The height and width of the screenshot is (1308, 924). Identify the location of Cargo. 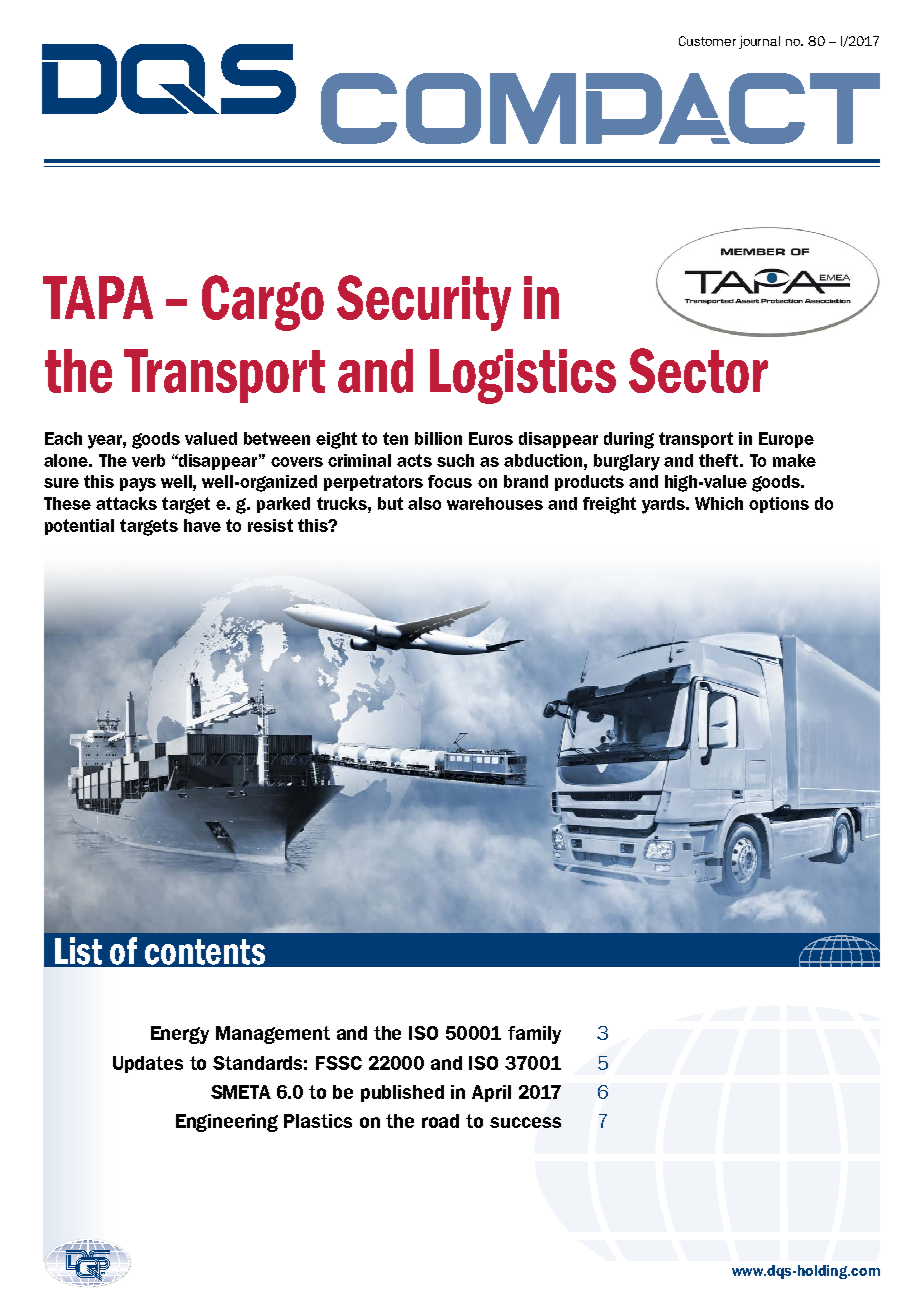
(263, 303).
